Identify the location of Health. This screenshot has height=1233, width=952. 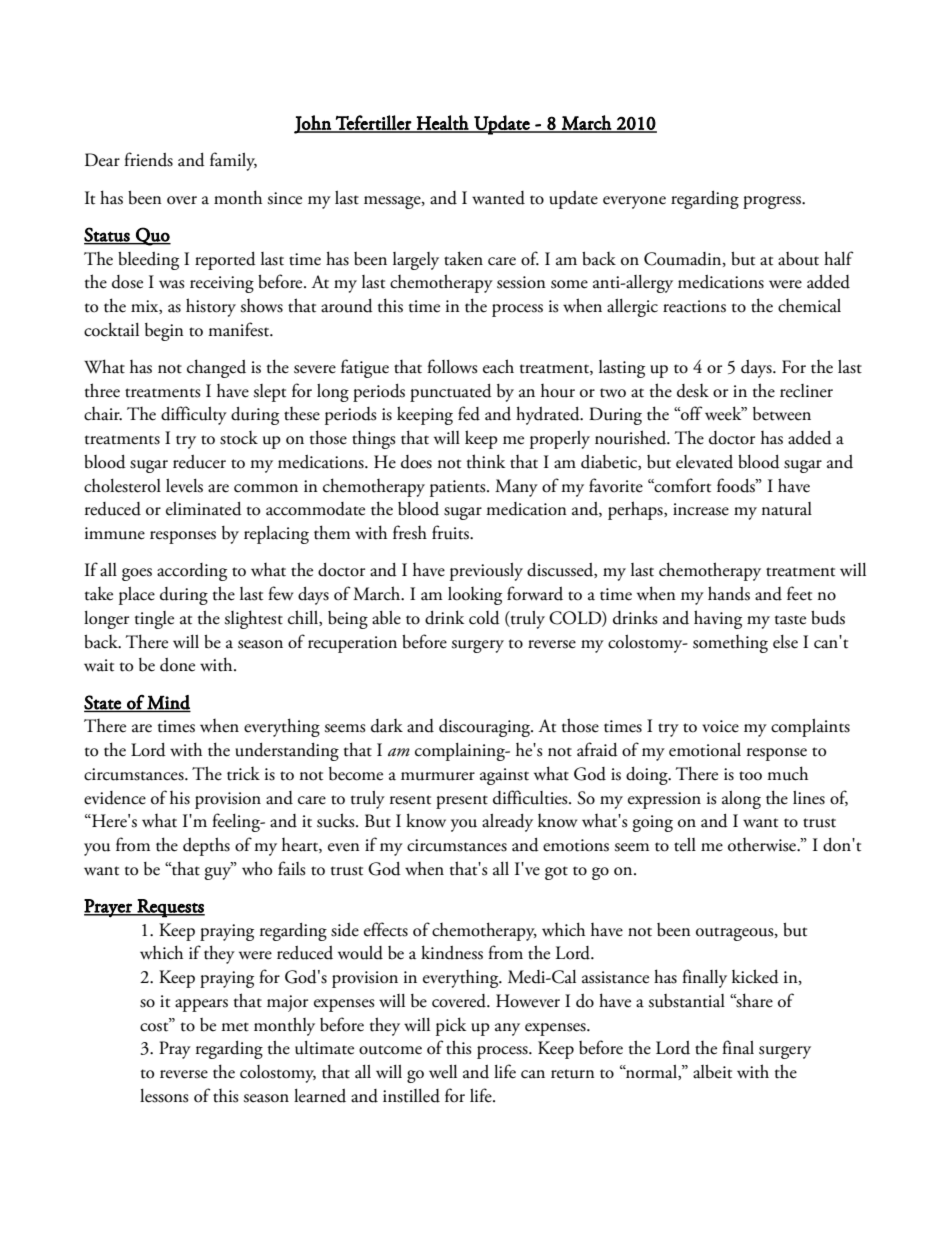
(443, 123).
